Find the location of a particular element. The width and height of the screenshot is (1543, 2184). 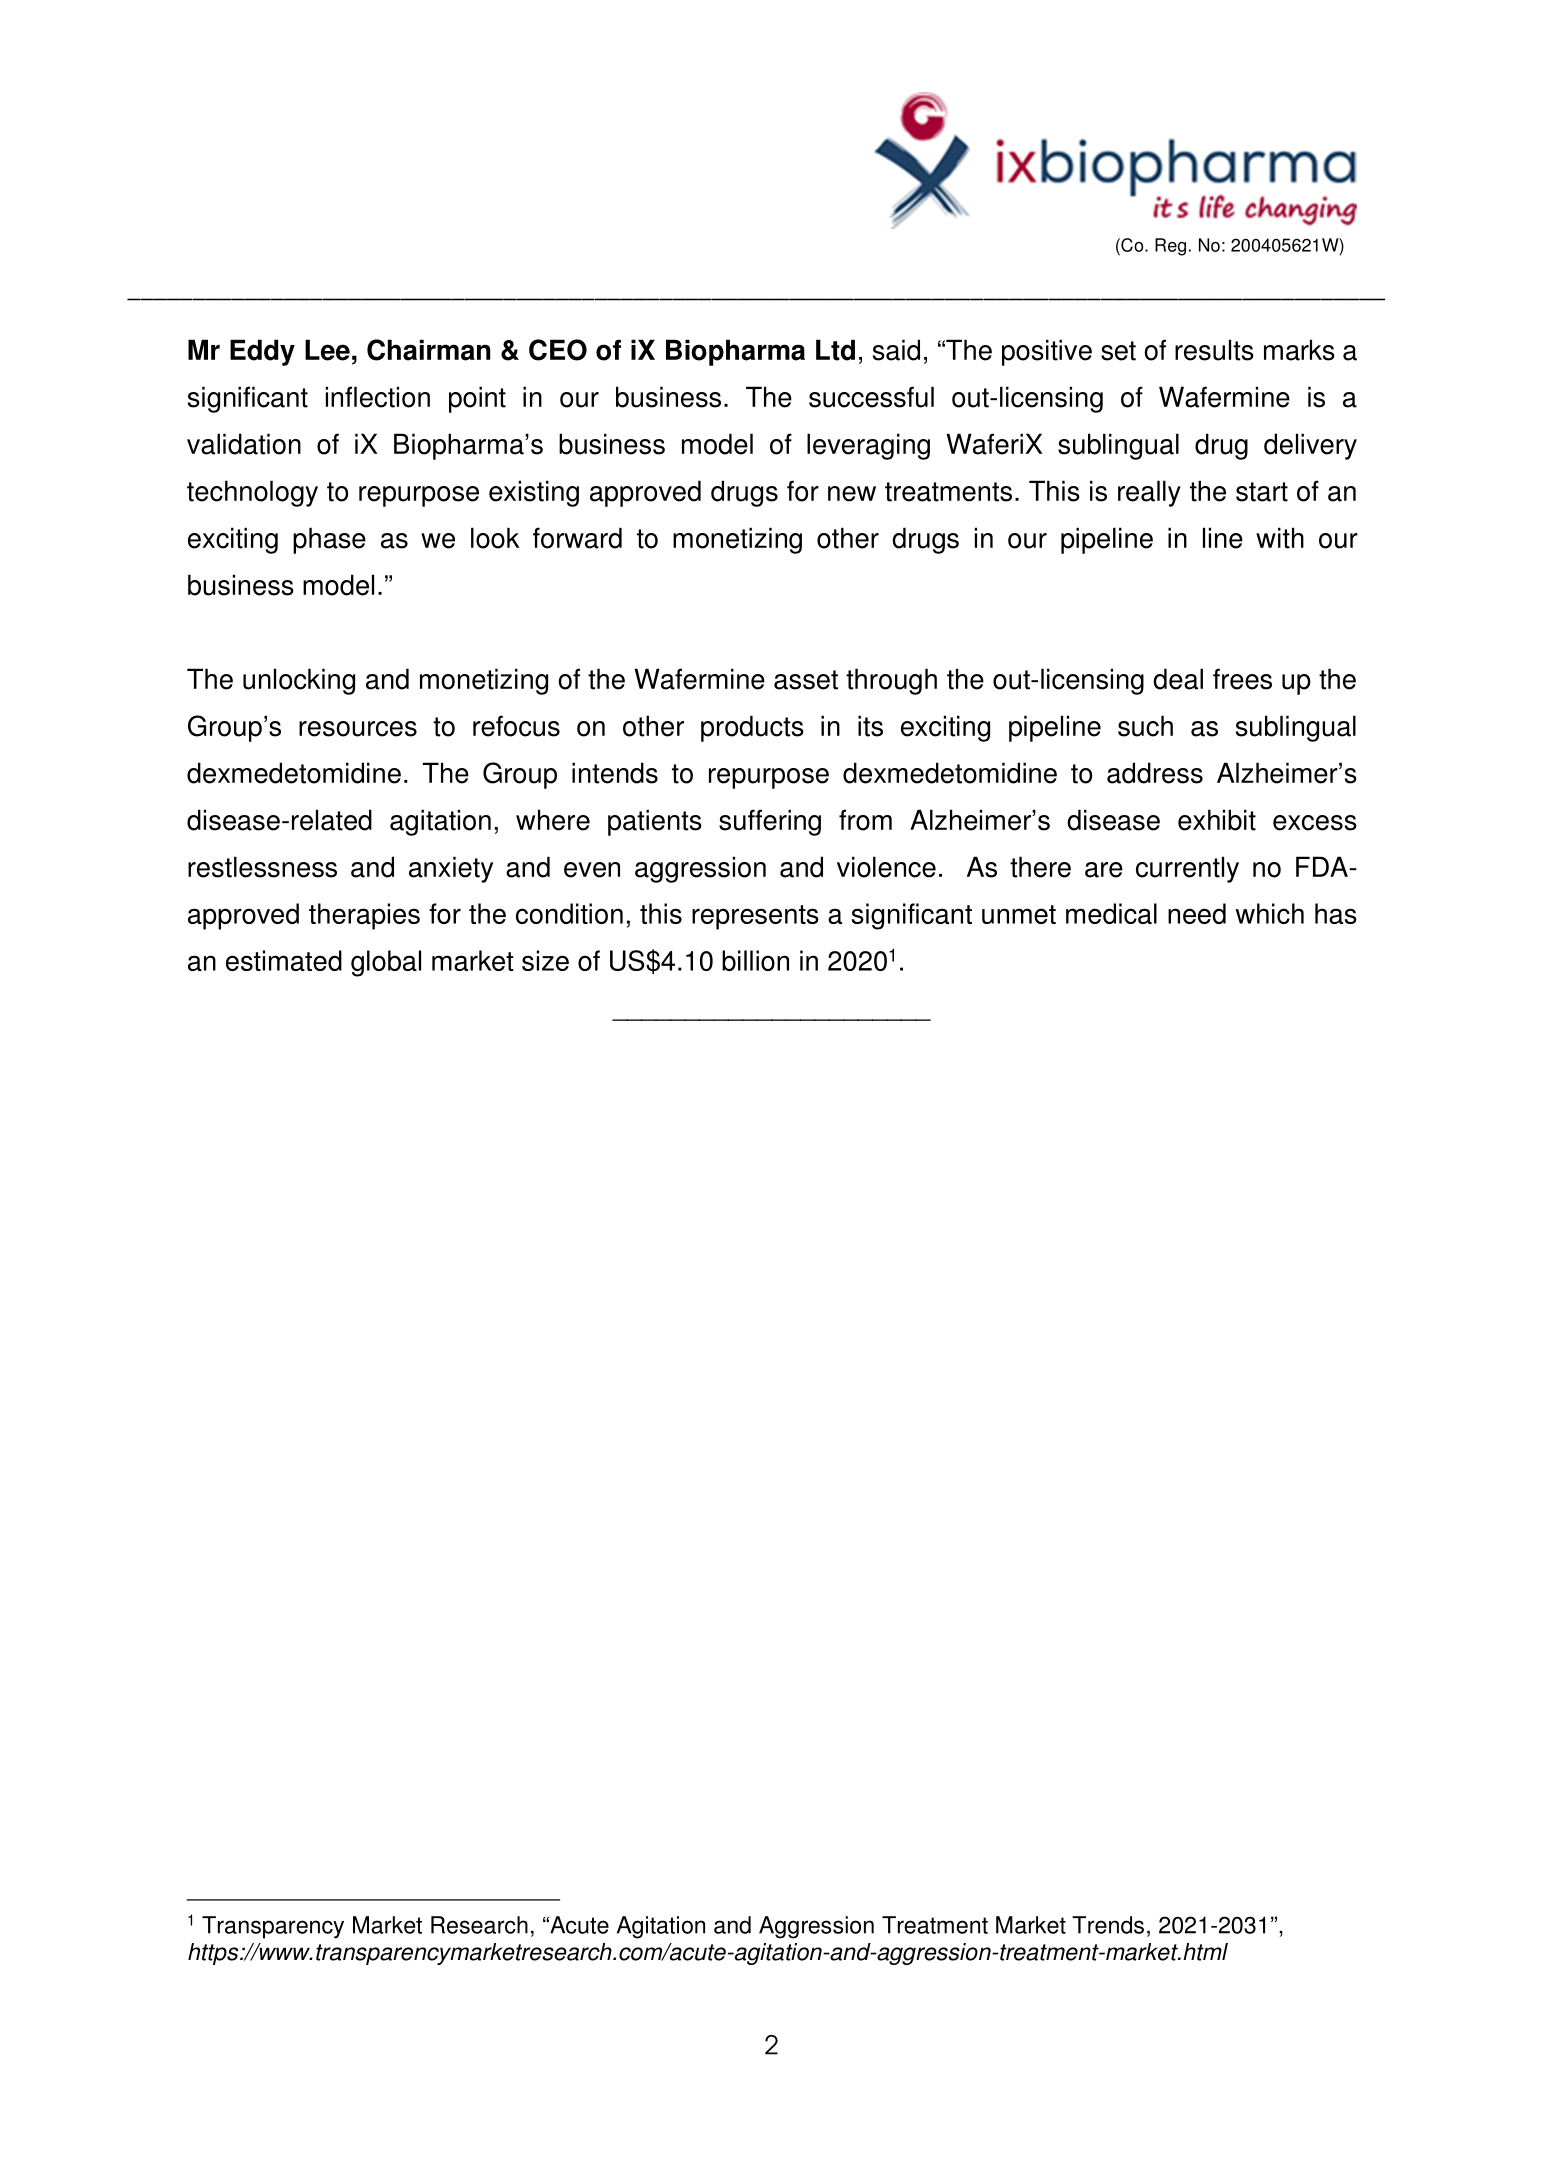

global is located at coordinates (386, 963).
